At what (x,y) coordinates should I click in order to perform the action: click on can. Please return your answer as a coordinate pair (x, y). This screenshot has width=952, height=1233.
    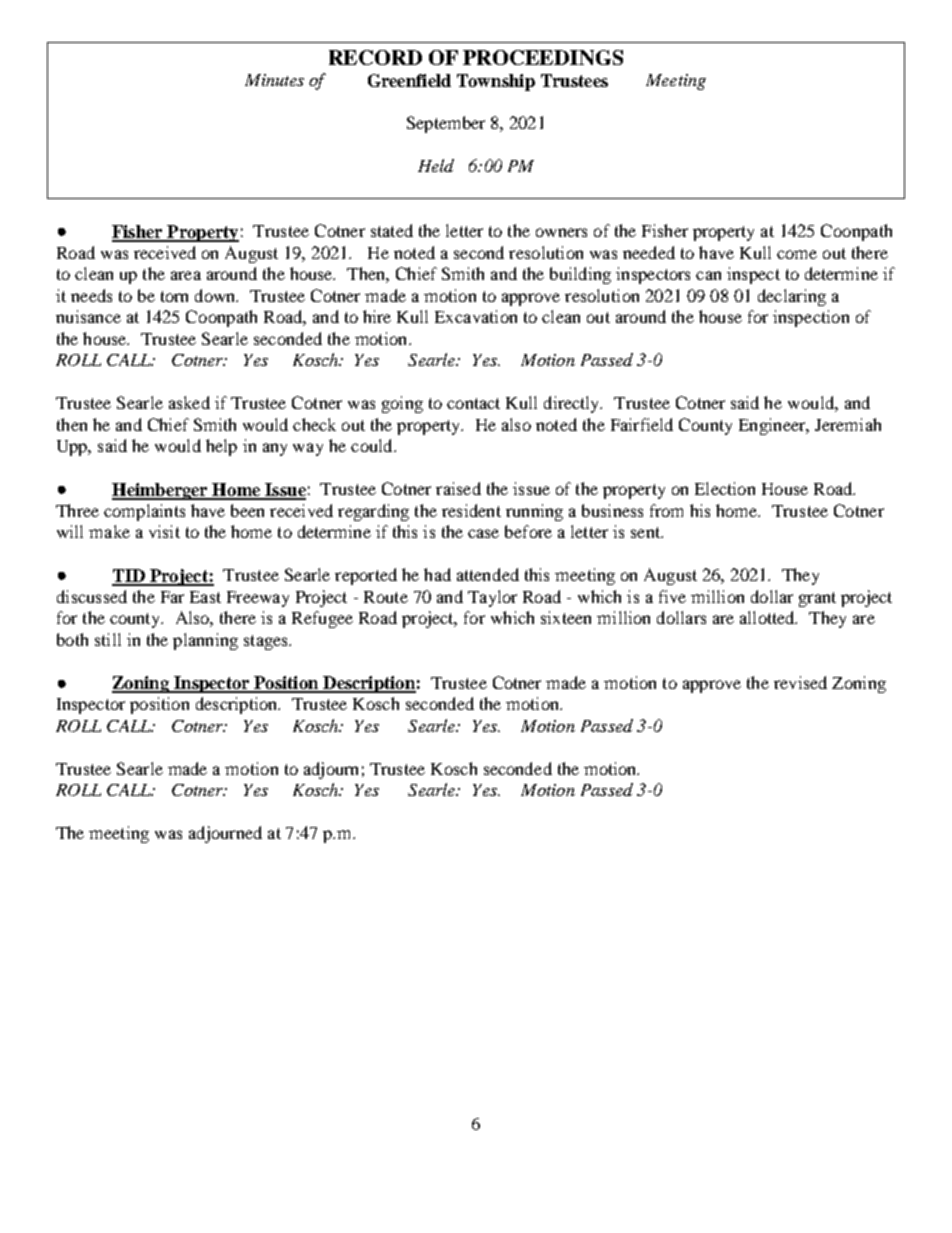
    Looking at the image, I should click on (708, 275).
